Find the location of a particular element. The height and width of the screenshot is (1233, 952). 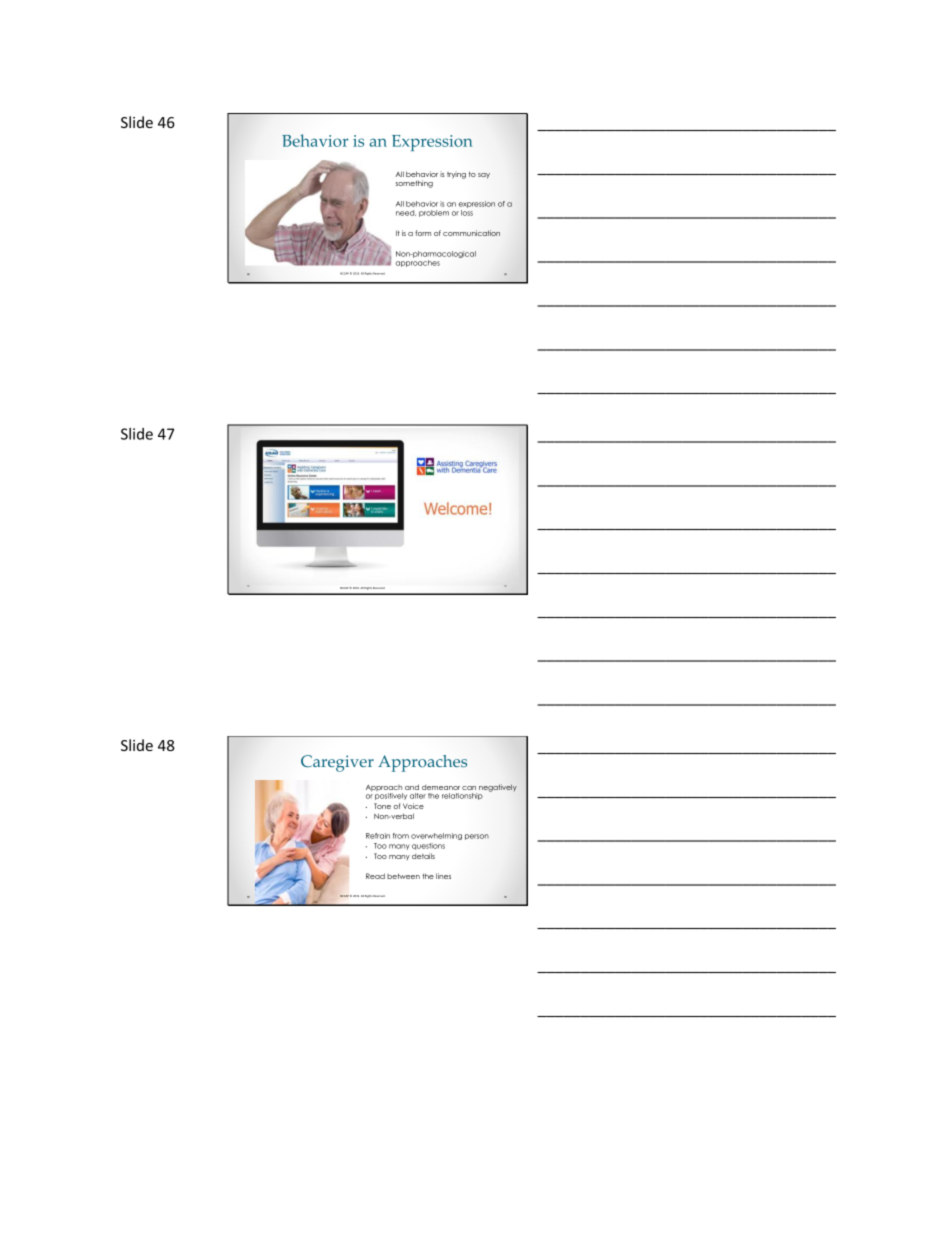

something is located at coordinates (414, 184).
